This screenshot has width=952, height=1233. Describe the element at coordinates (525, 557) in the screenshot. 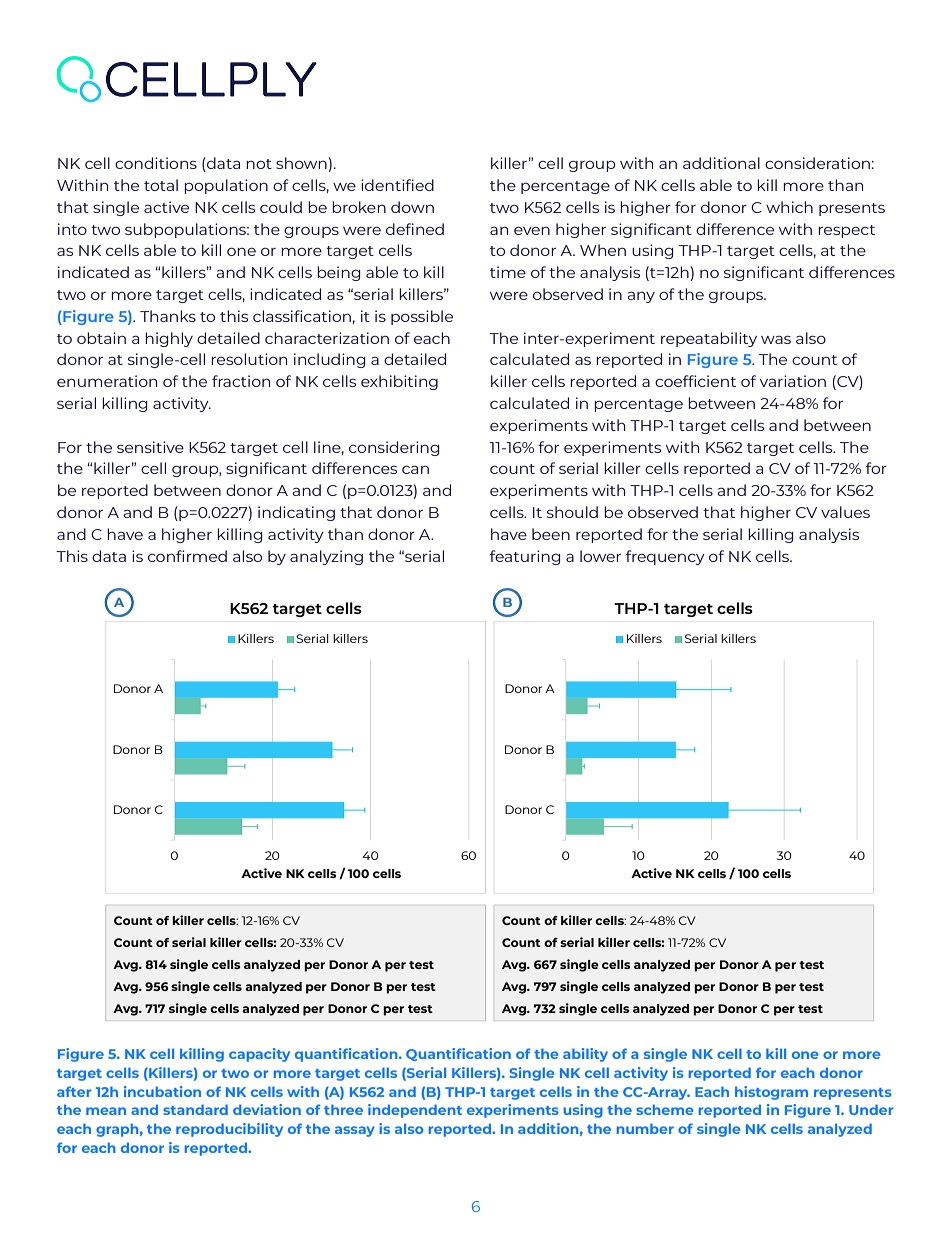

I see `featuring` at that location.
